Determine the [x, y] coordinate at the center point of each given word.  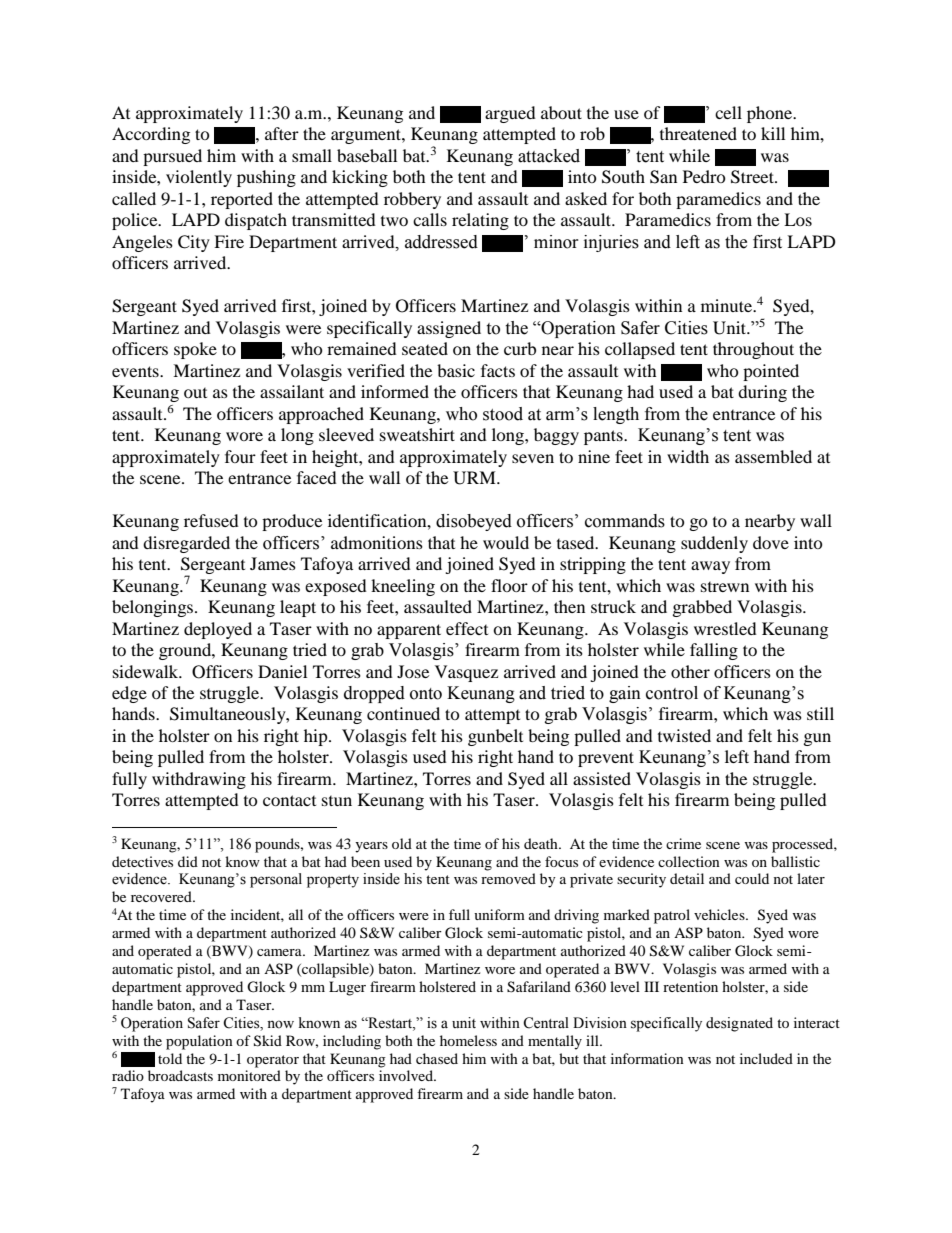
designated [739, 1024]
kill [773, 133]
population [199, 1042]
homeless [468, 1040]
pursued [172, 157]
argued [510, 114]
